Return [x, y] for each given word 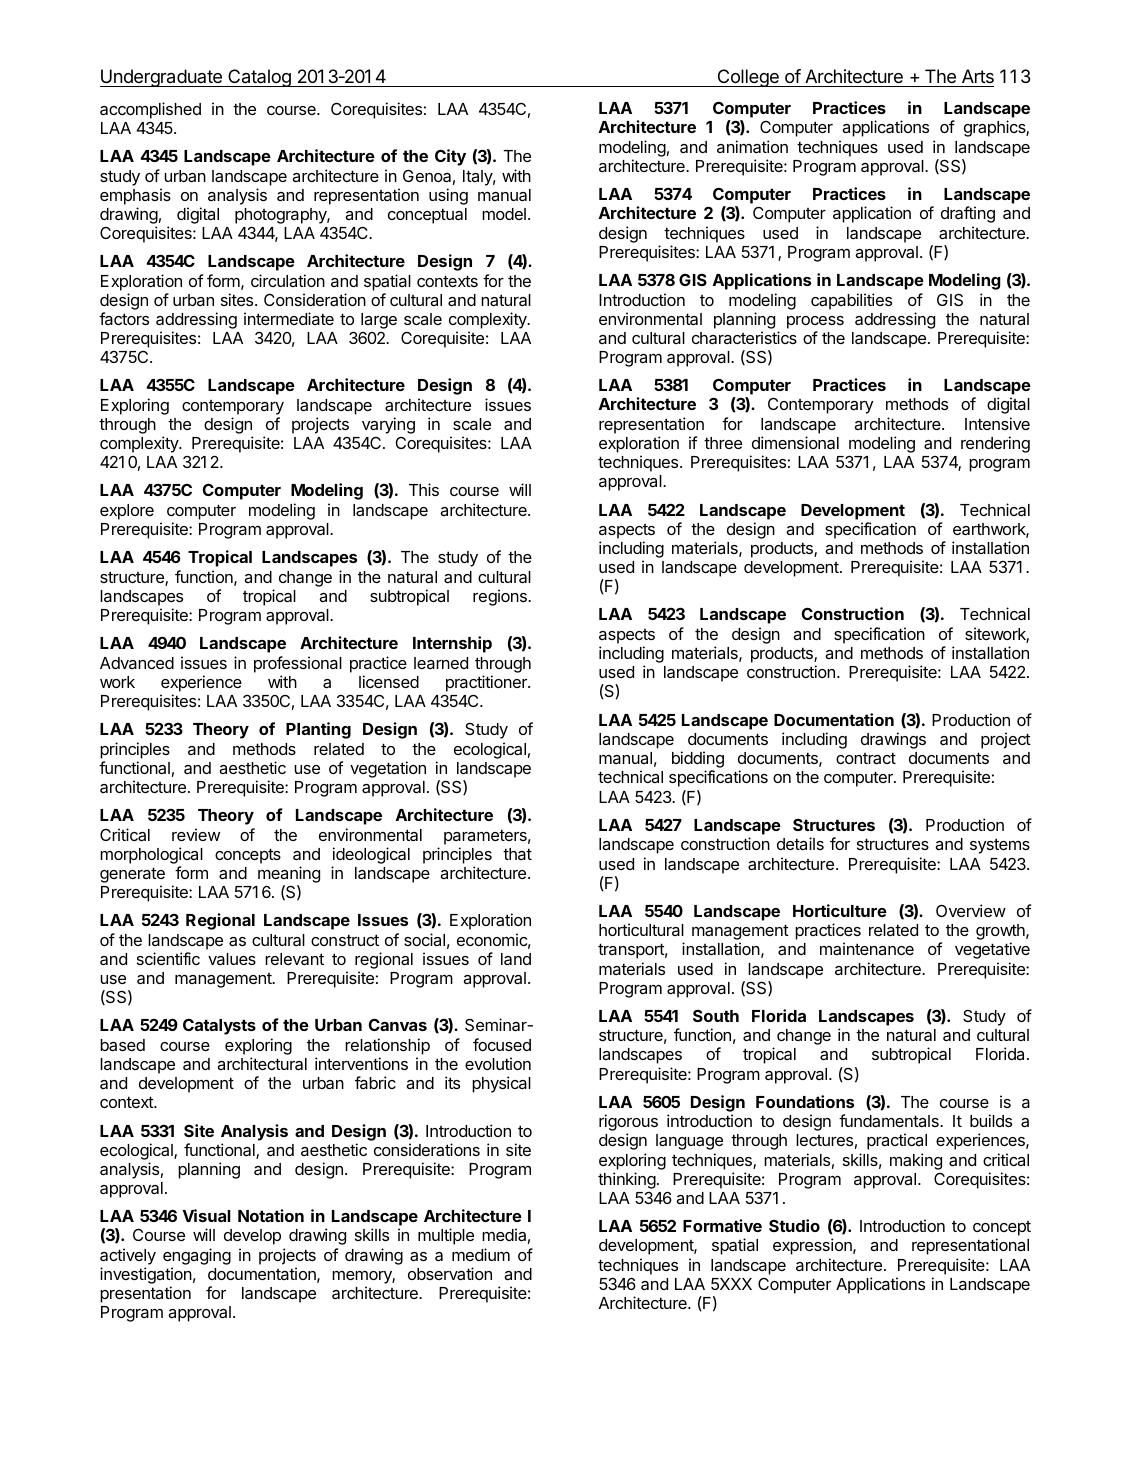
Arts [978, 76]
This [424, 489]
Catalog [259, 78]
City [450, 157]
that [517, 854]
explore [127, 512]
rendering [995, 444]
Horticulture [840, 910]
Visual [207, 1215]
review [196, 834]
